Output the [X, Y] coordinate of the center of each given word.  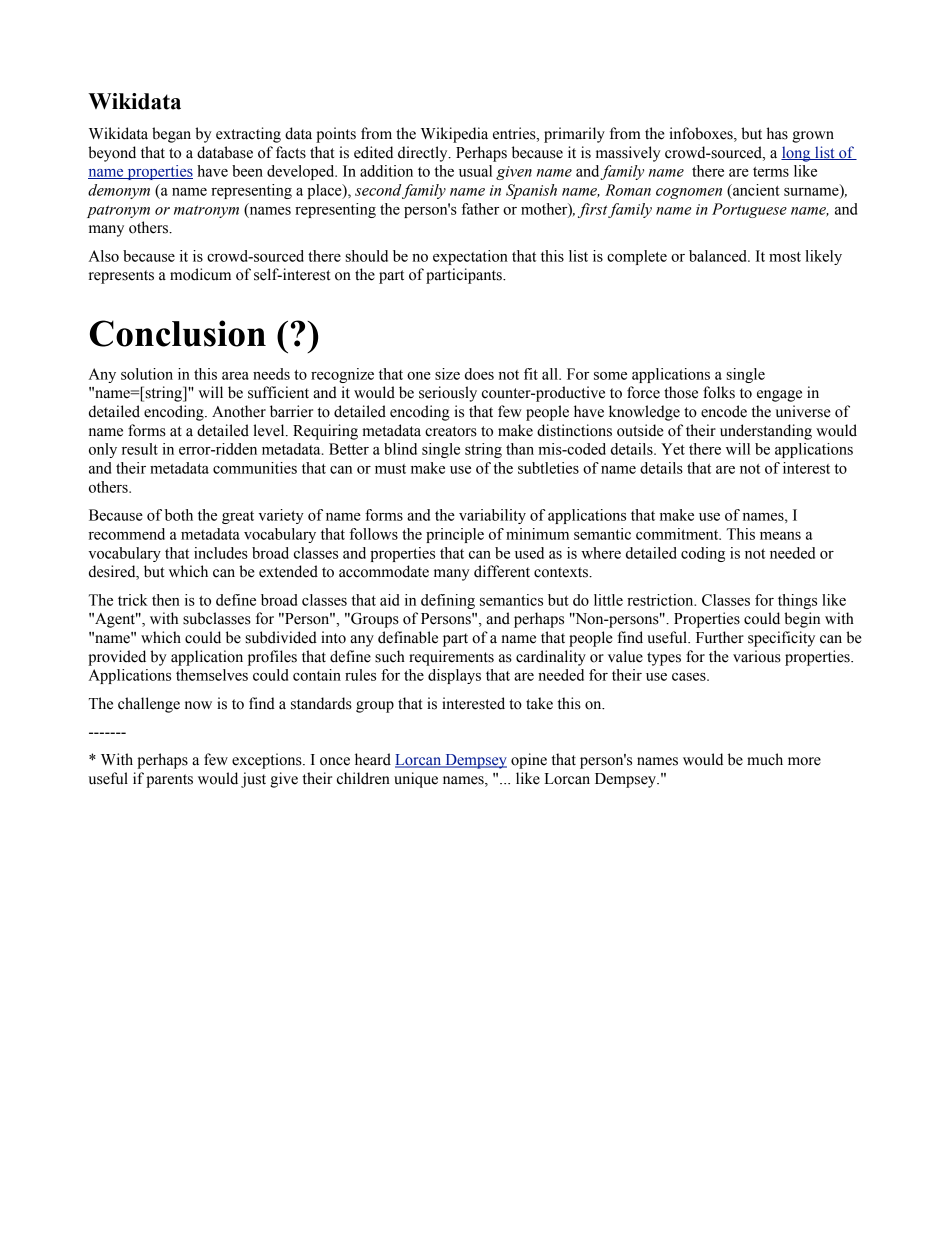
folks [719, 392]
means [780, 536]
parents [169, 781]
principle [455, 535]
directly [424, 154]
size [447, 374]
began [171, 135]
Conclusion [178, 333]
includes [221, 553]
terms [771, 172]
